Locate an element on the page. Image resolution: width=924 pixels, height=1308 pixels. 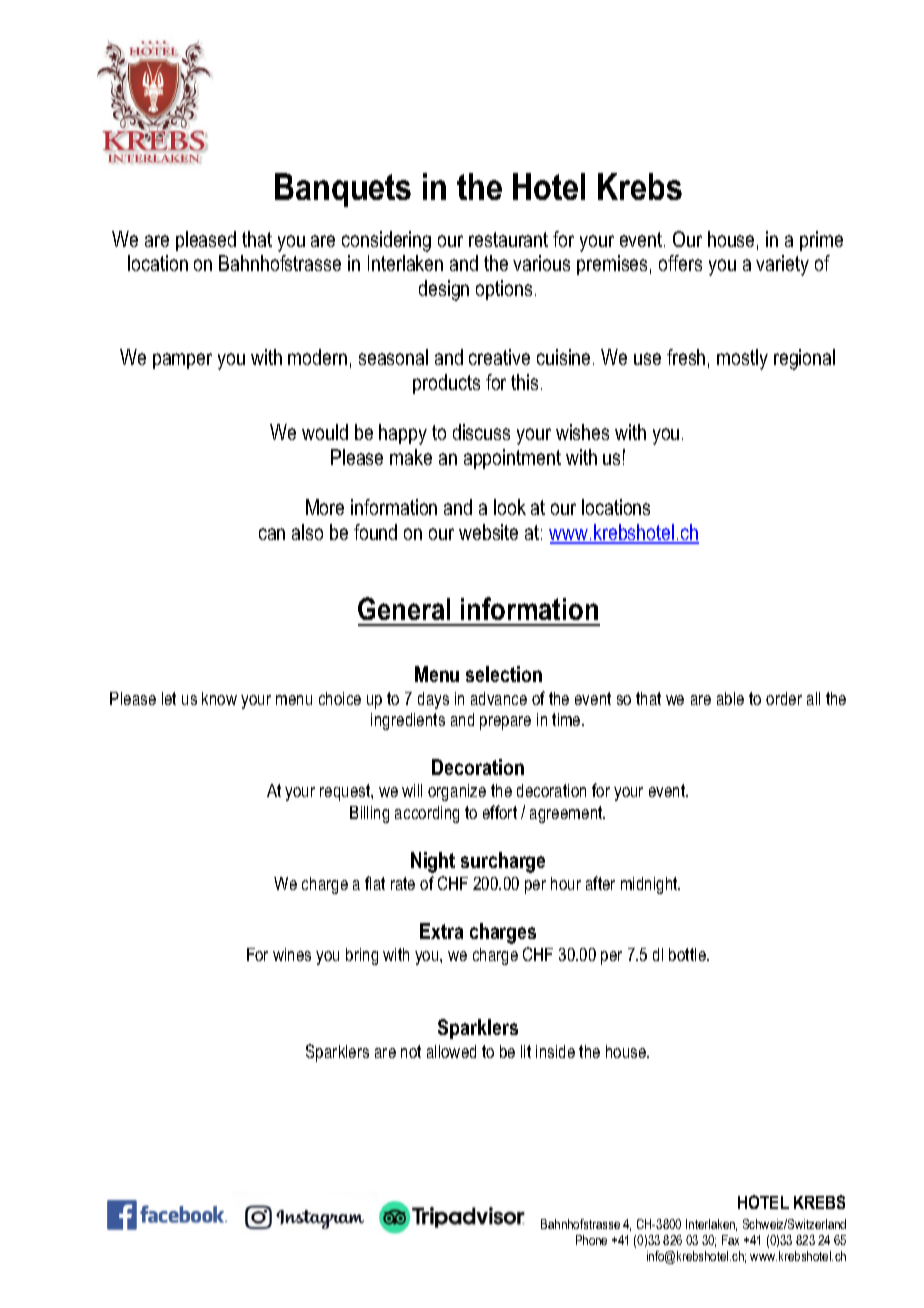
not is located at coordinates (411, 1051).
